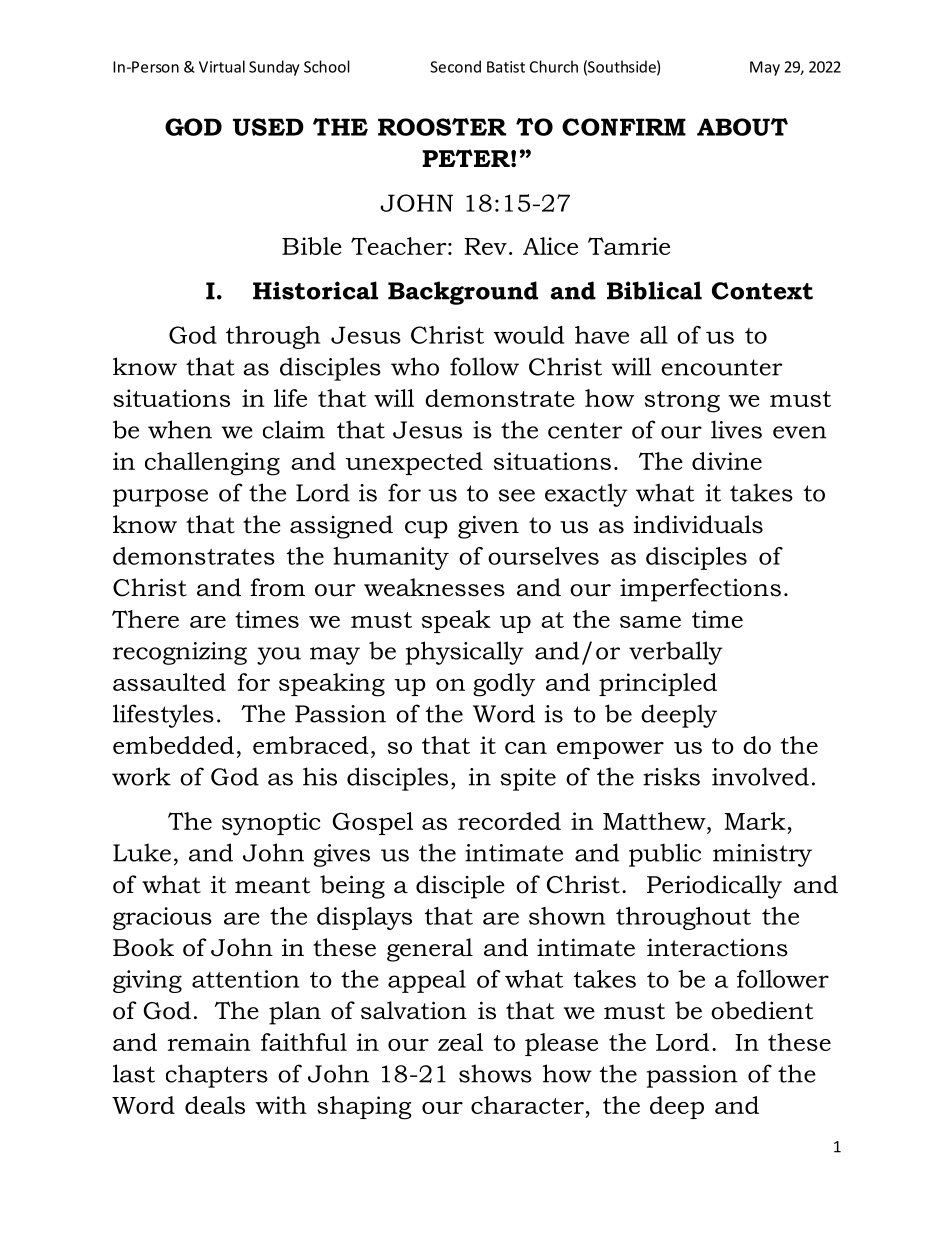  I want to click on synoptic, so click(271, 824).
